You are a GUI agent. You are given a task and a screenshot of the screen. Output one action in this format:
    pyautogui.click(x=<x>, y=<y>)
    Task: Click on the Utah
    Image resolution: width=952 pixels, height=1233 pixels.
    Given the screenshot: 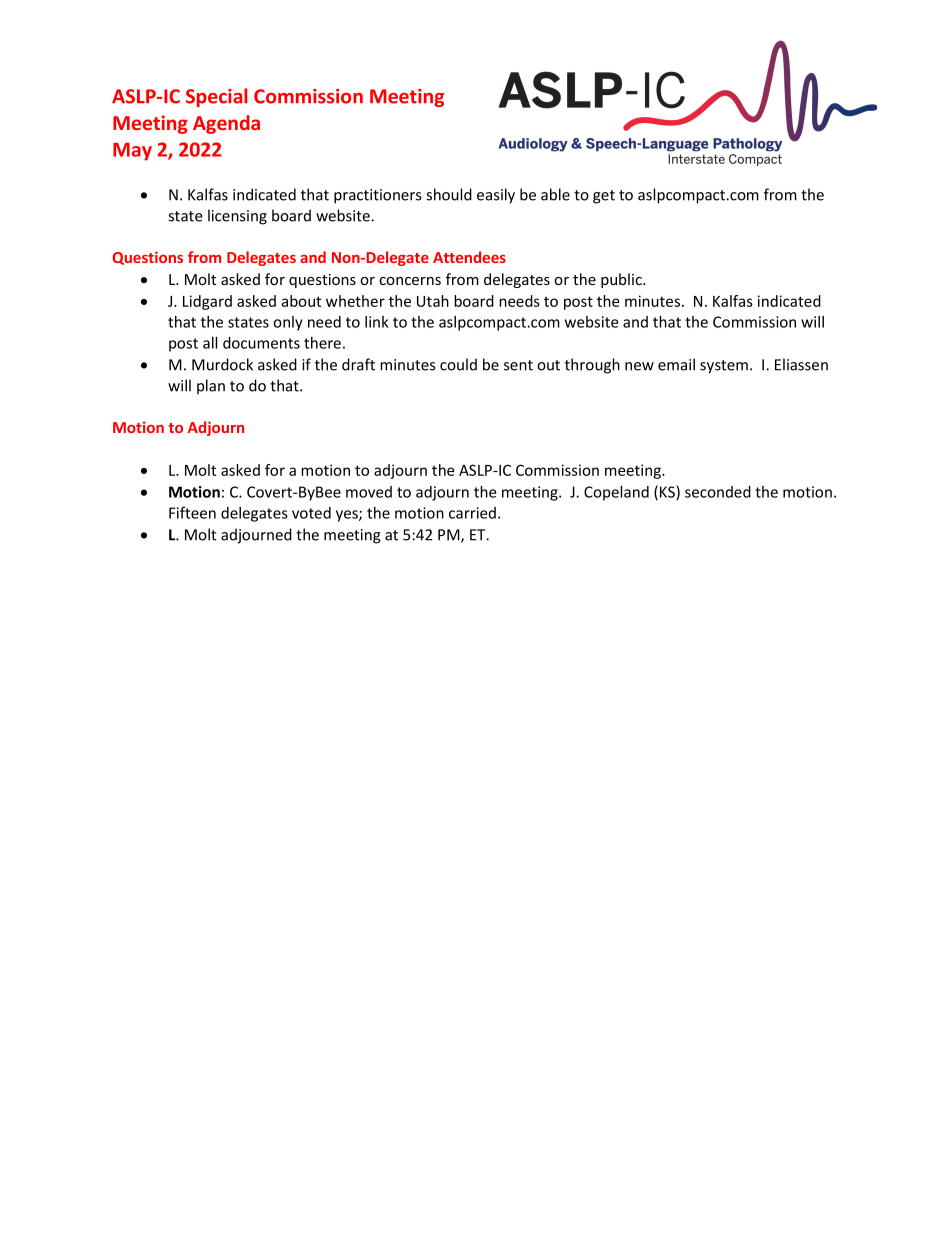 What is the action you would take?
    pyautogui.click(x=433, y=301)
